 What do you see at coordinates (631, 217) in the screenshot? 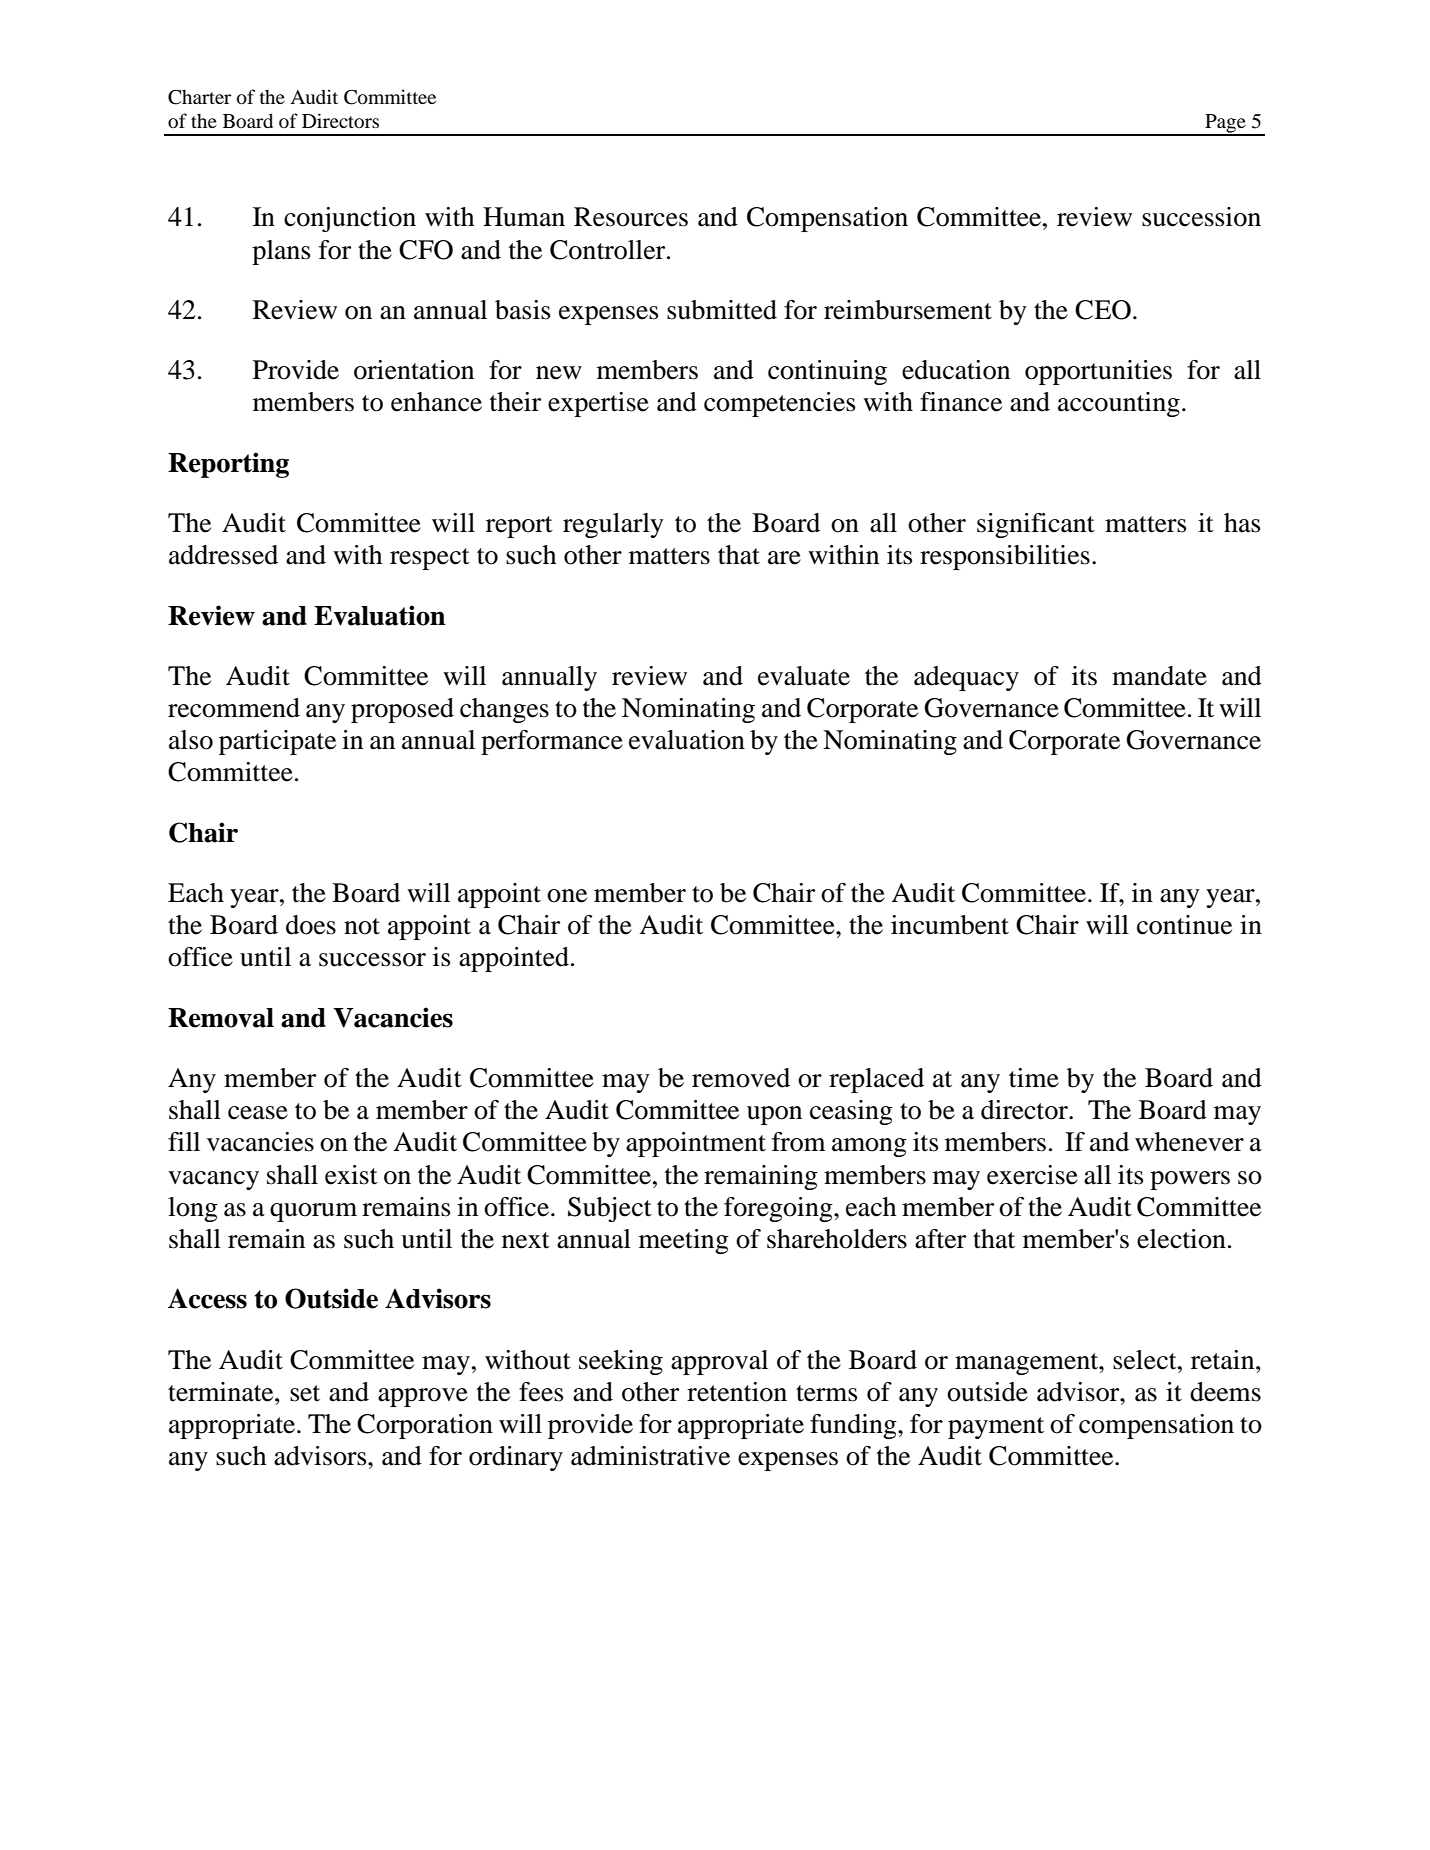
I see `Resources` at bounding box center [631, 217].
